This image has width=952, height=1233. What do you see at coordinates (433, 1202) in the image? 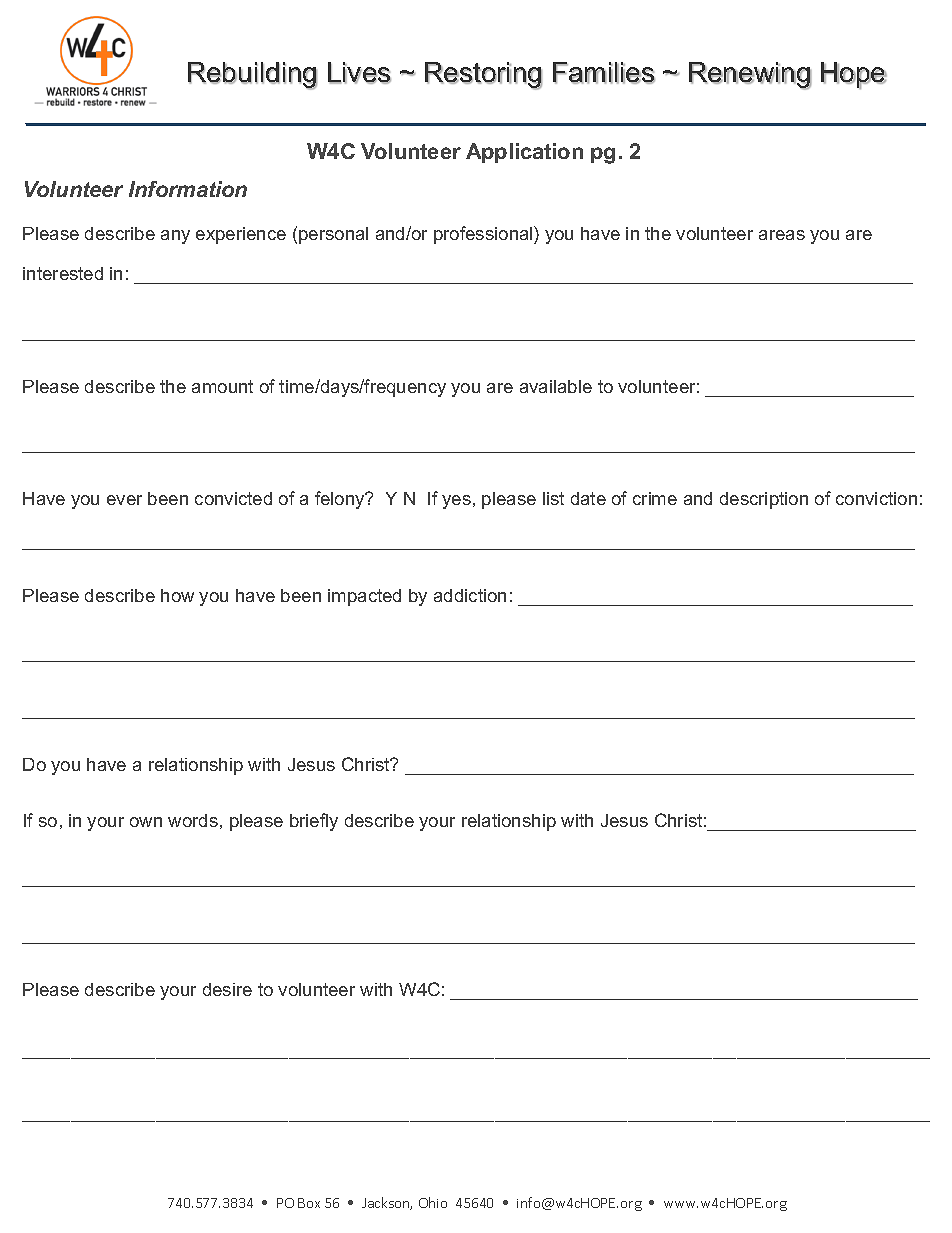
I see `Ohio` at bounding box center [433, 1202].
